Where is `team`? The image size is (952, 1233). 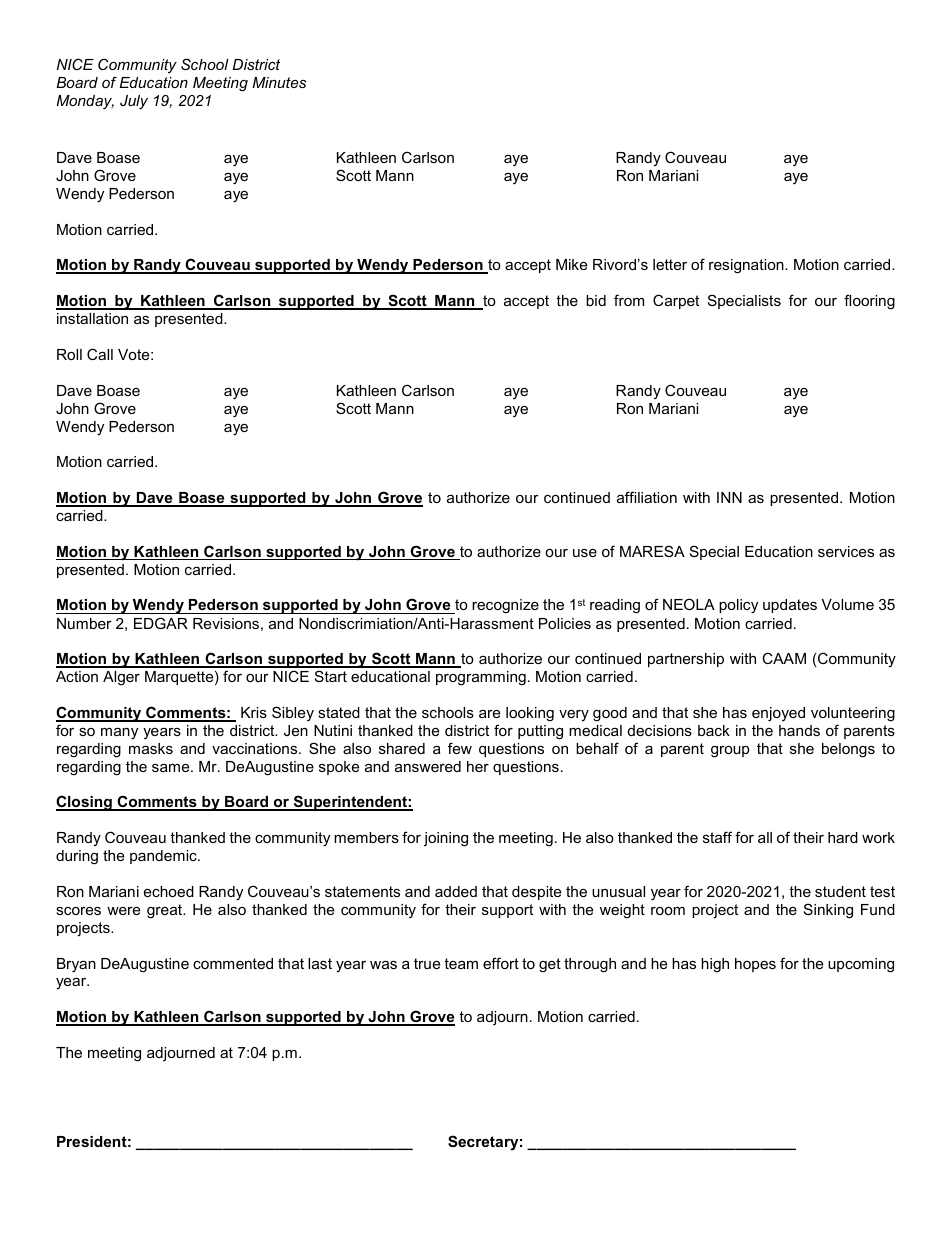 team is located at coordinates (461, 963).
